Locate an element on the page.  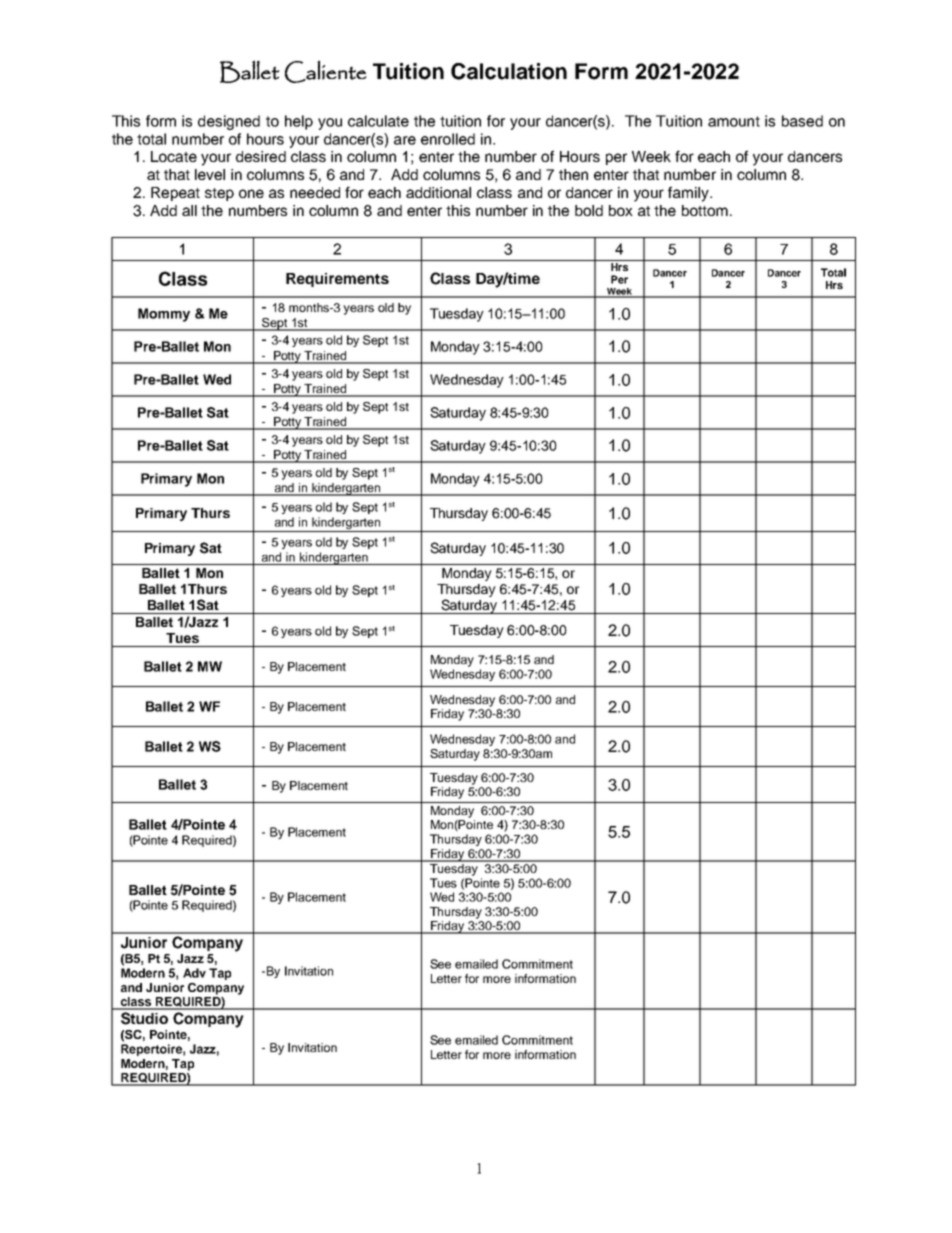
needed is located at coordinates (315, 192).
